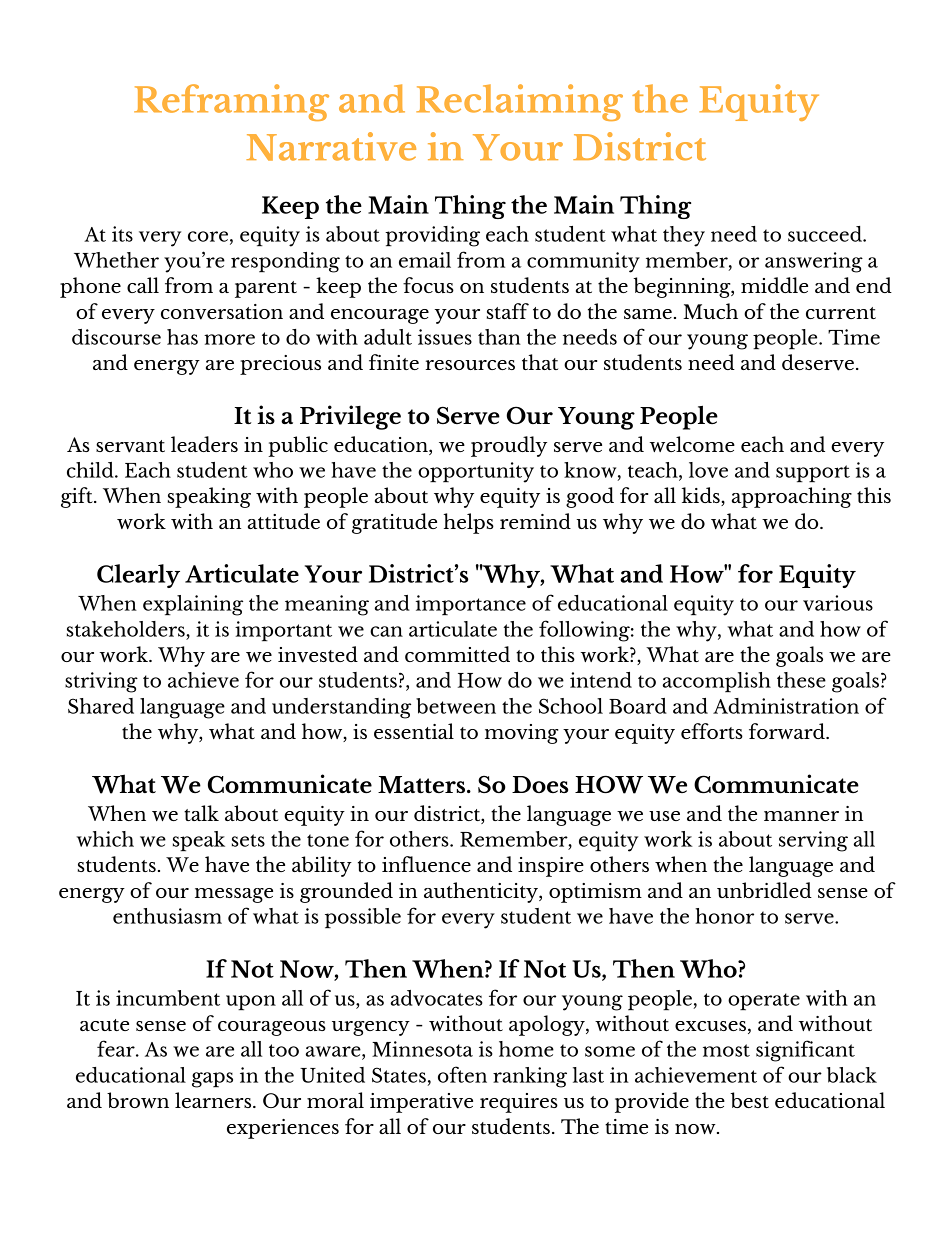 The image size is (952, 1233). I want to click on importance, so click(471, 605).
